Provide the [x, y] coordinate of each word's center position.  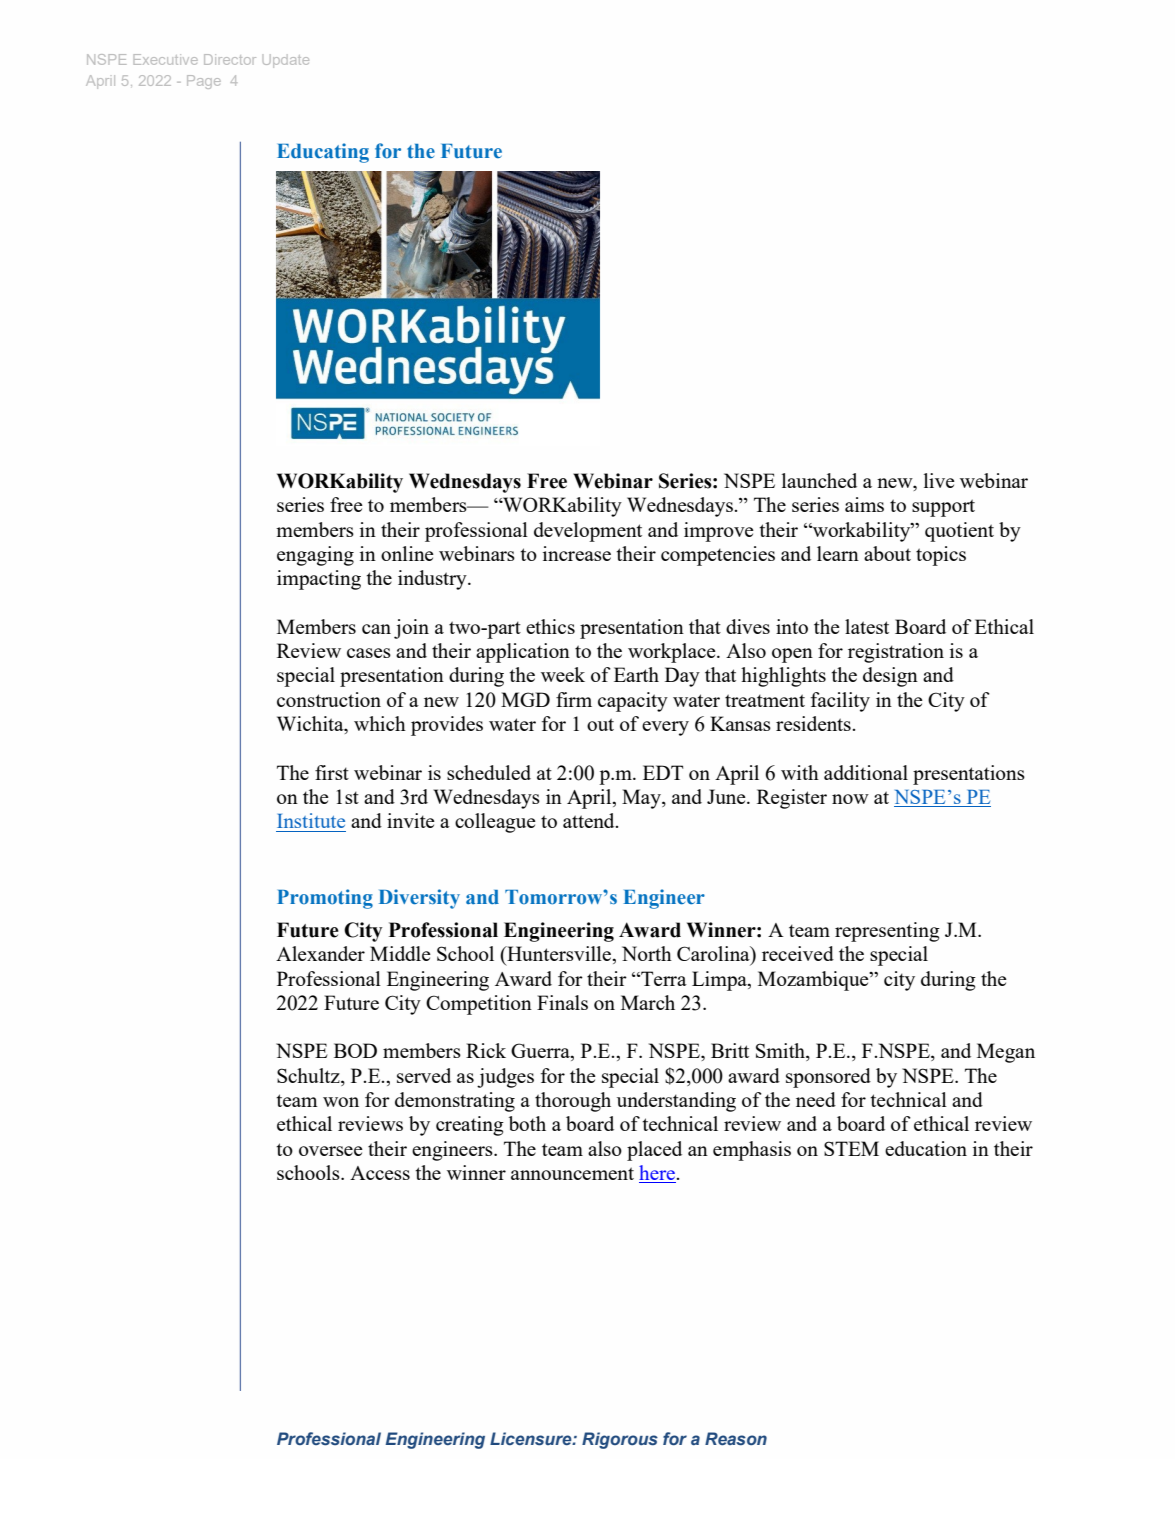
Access [380, 1173]
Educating [323, 153]
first [332, 772]
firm [574, 699]
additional [866, 772]
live [939, 480]
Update [286, 61]
